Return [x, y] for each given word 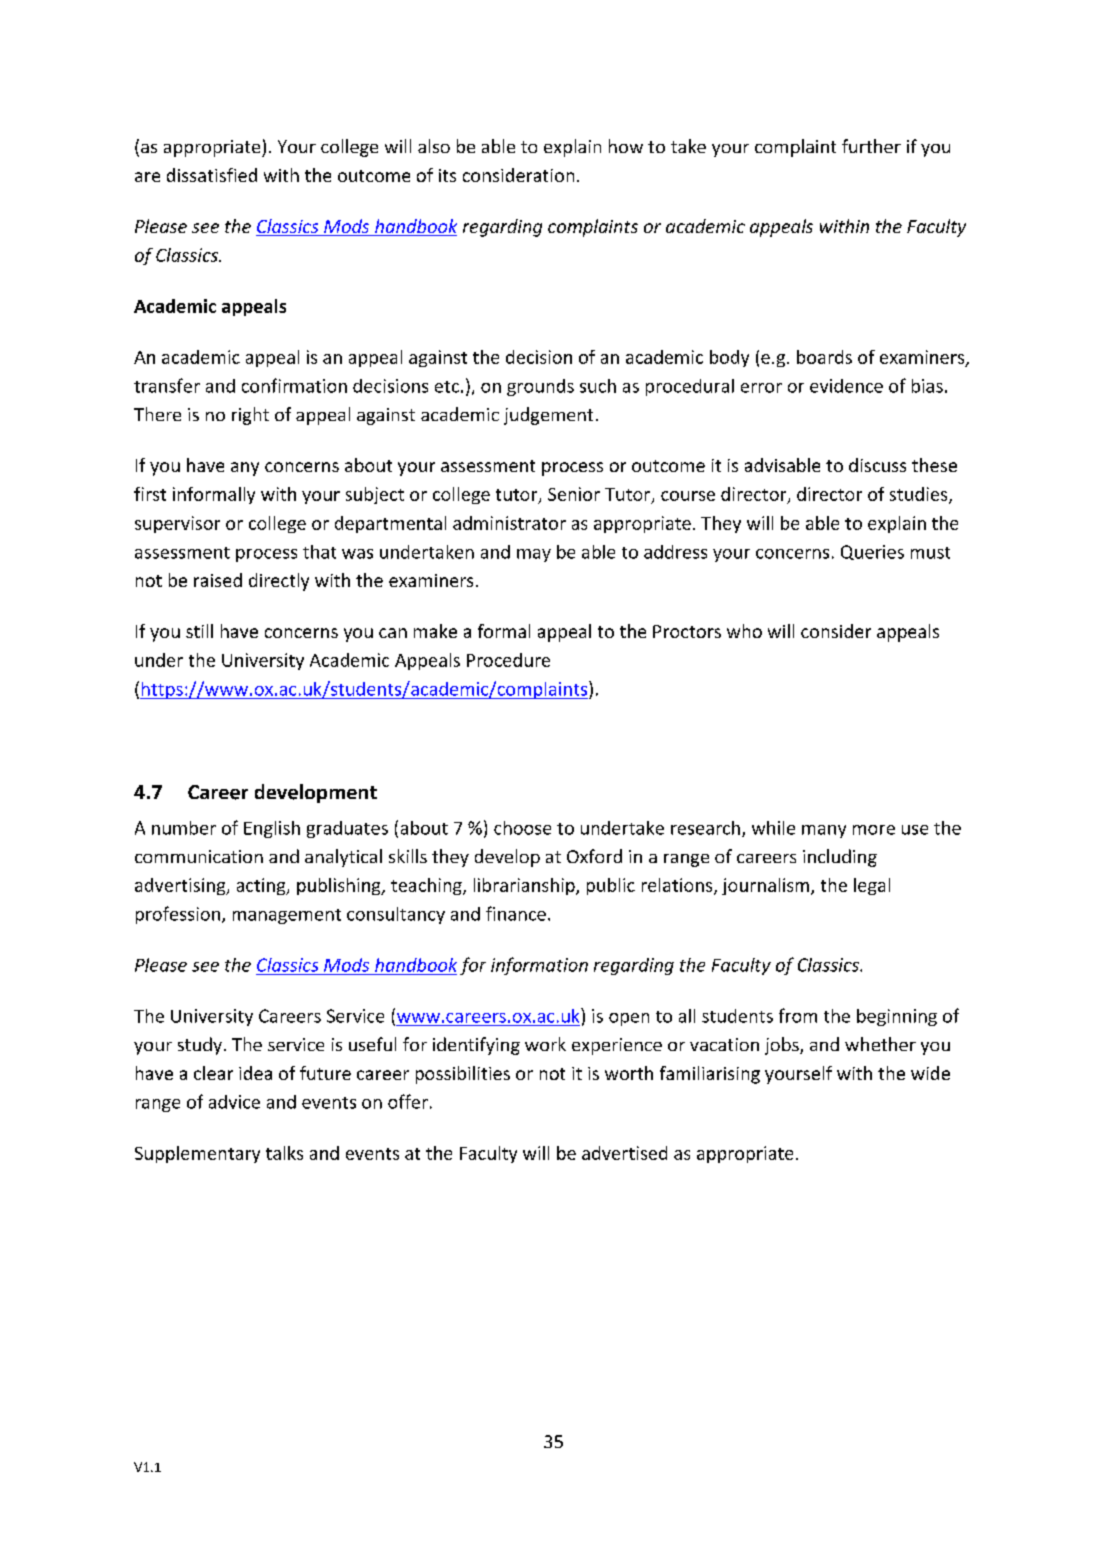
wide [930, 1073]
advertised [624, 1153]
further [871, 146]
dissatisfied [212, 175]
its [447, 175]
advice [234, 1102]
